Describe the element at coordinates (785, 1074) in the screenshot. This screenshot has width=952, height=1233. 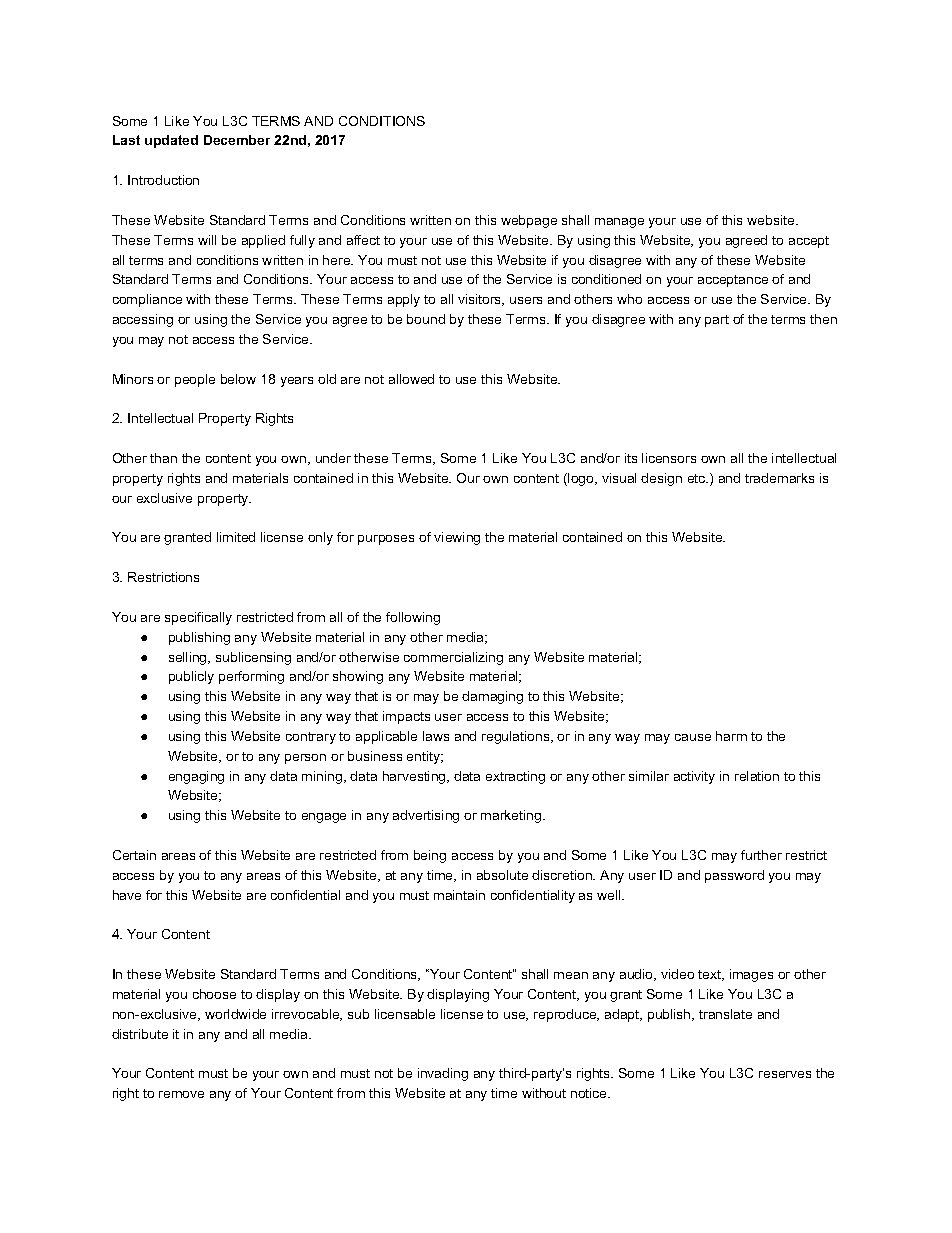
I see `reserves` at that location.
